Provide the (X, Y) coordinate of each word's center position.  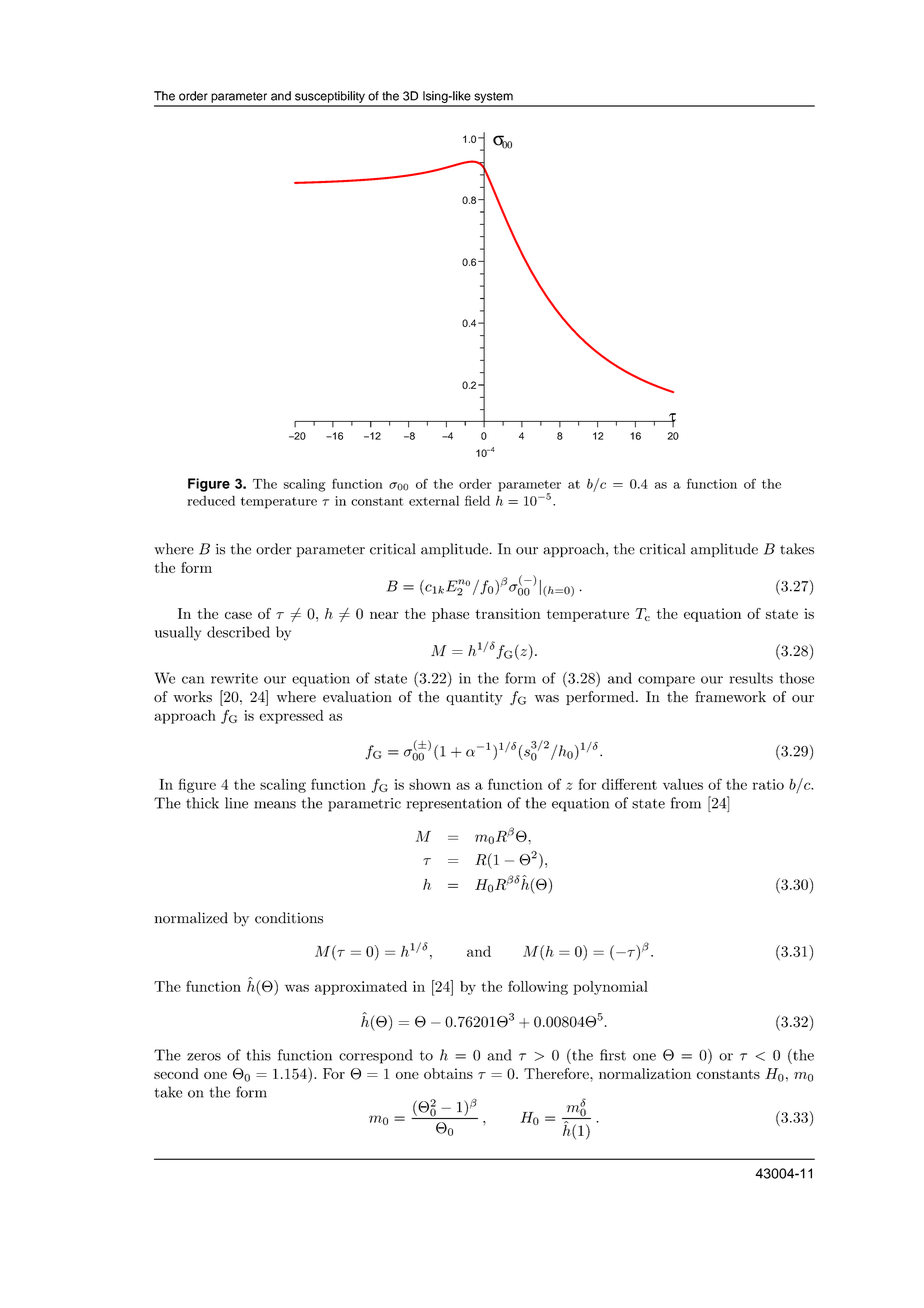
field (477, 500)
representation (454, 805)
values (683, 784)
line (236, 803)
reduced (211, 501)
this (258, 1055)
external (434, 501)
